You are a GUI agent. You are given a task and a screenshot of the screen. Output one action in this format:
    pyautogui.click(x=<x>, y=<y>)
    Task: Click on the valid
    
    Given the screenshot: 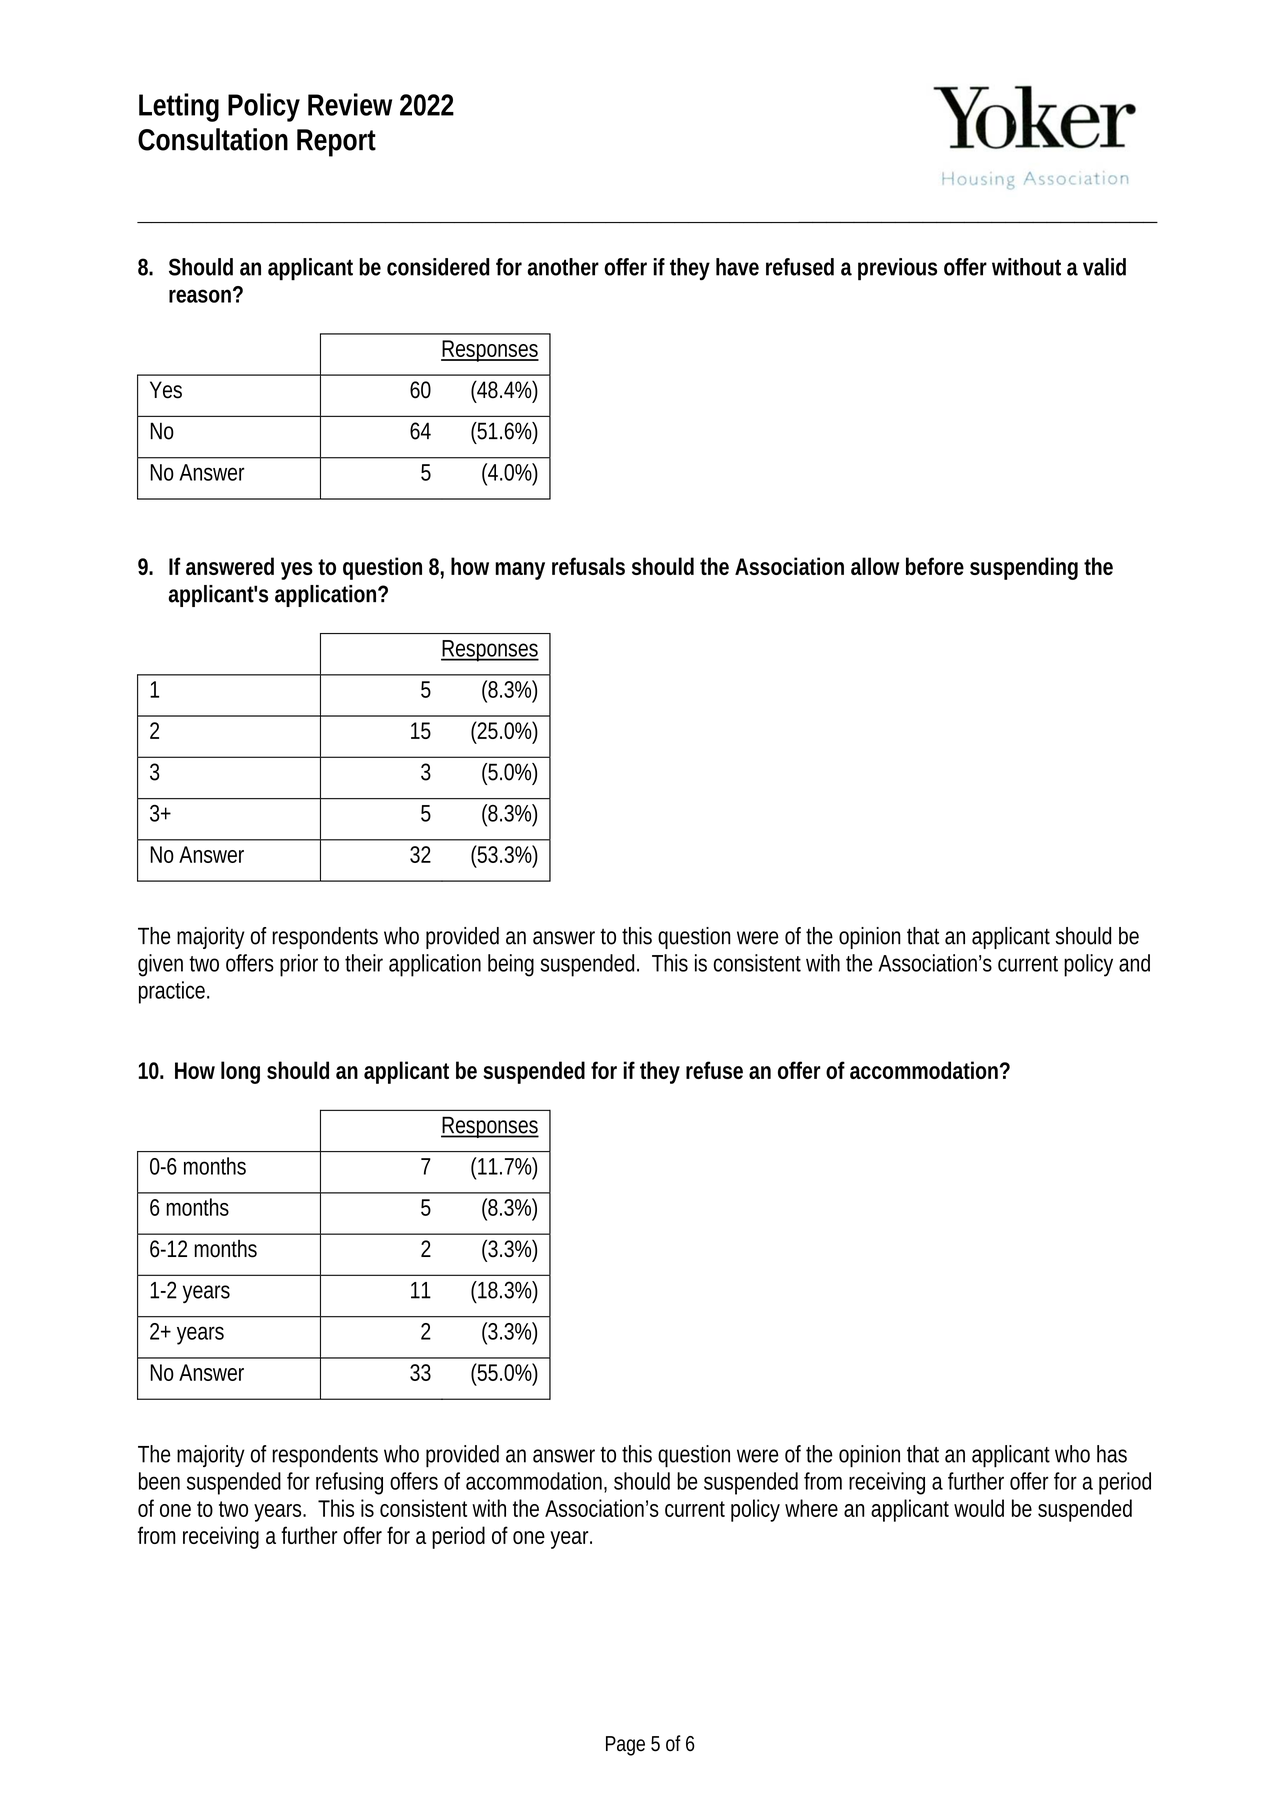 What is the action you would take?
    pyautogui.click(x=1104, y=267)
